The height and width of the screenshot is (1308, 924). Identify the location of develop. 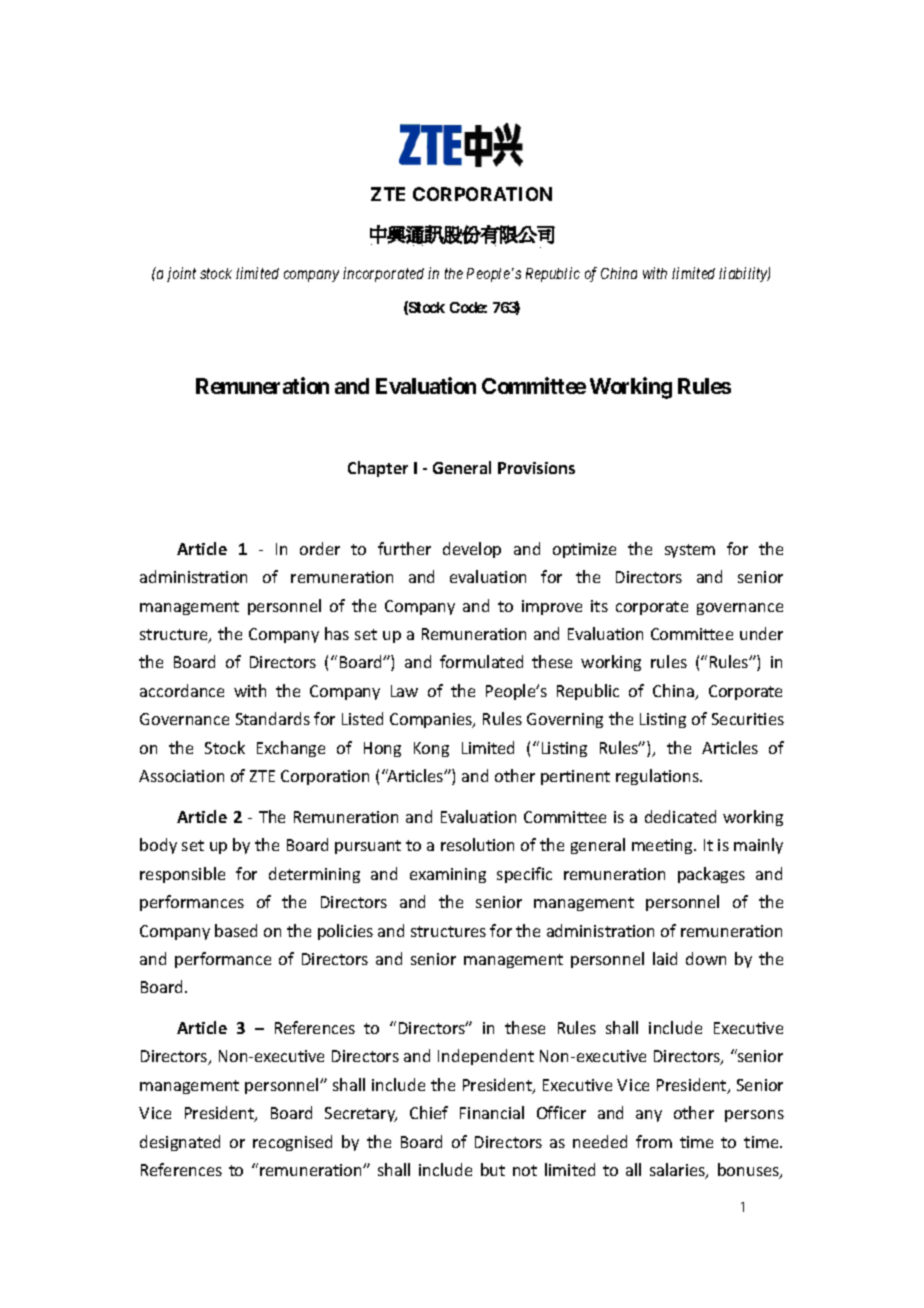
(472, 550).
